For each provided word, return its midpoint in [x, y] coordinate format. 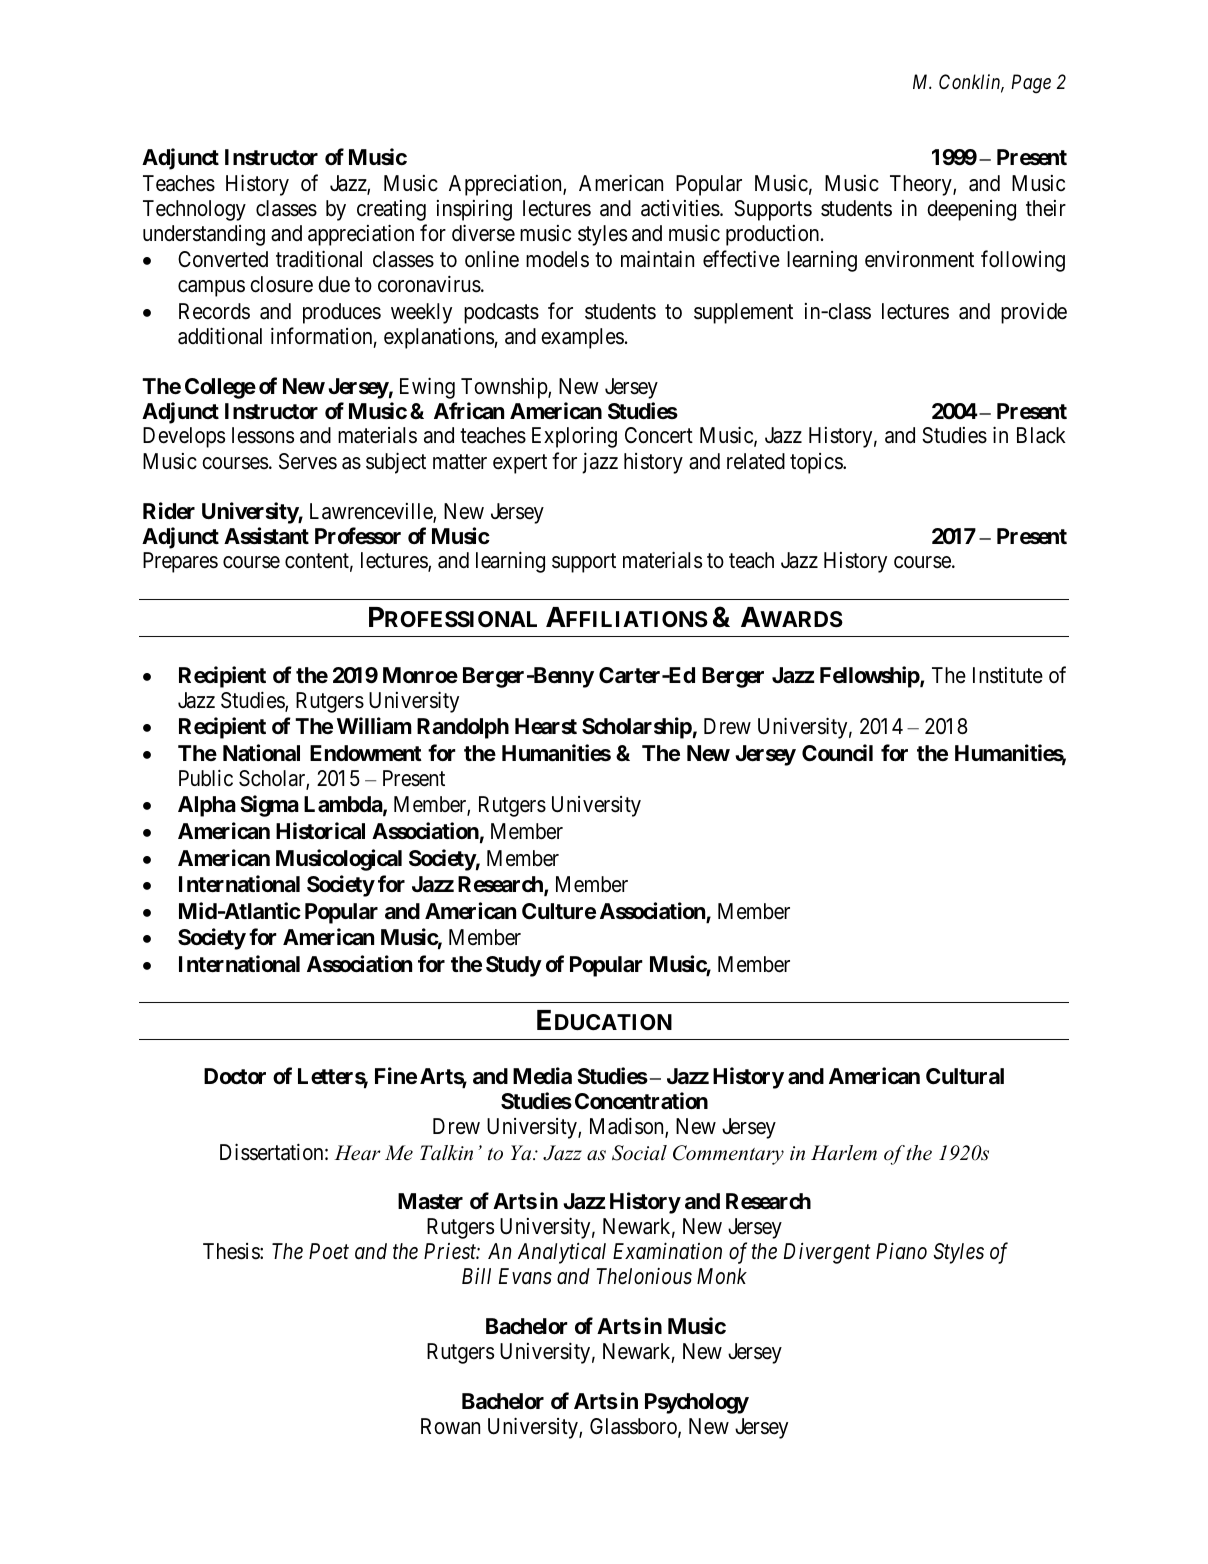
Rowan [450, 1426]
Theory [922, 185]
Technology [194, 210]
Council [837, 752]
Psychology [697, 1403]
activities [680, 208]
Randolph [463, 728]
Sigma [269, 806]
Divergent [827, 1253]
